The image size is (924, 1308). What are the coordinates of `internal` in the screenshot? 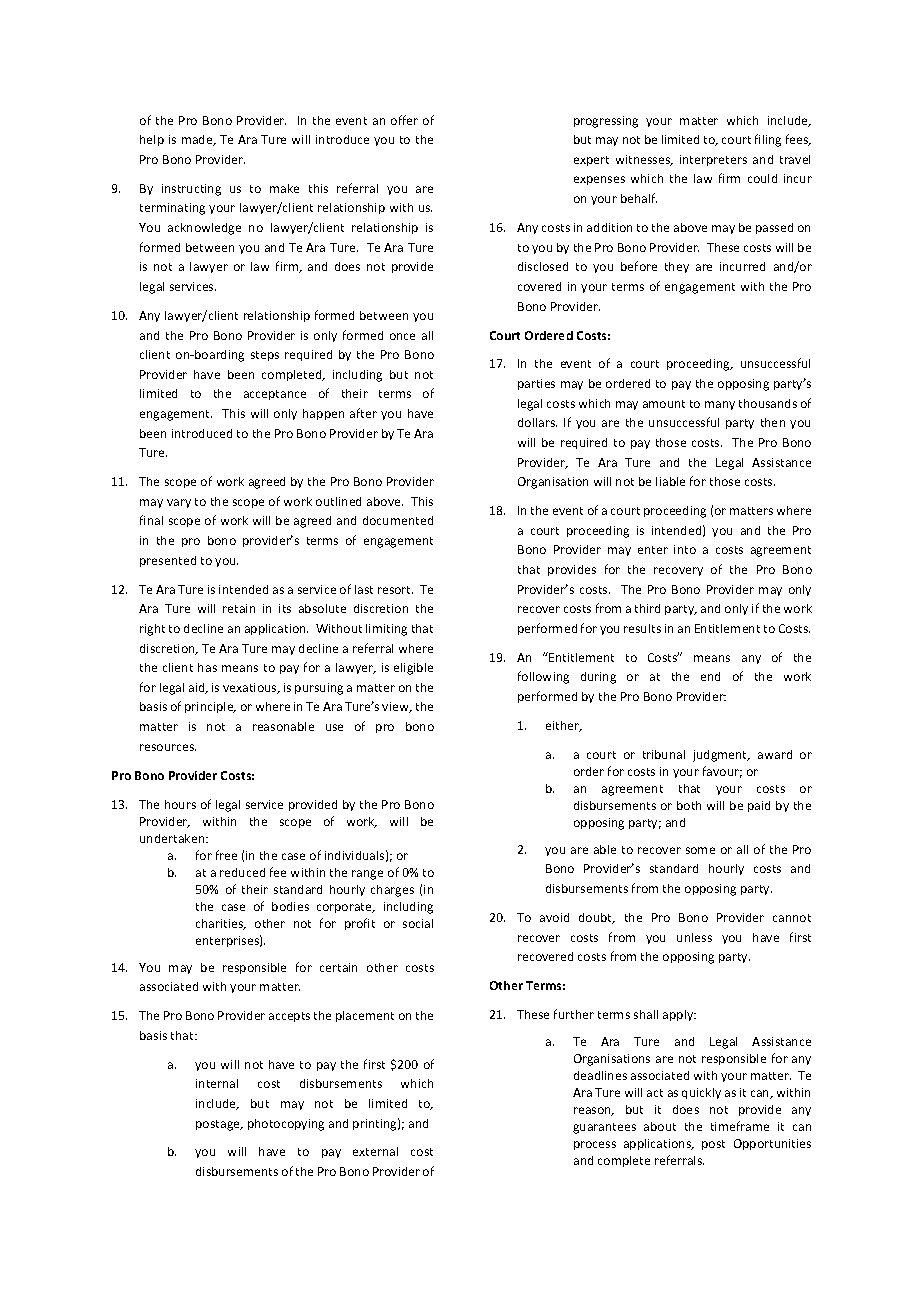 It's located at (217, 1083).
